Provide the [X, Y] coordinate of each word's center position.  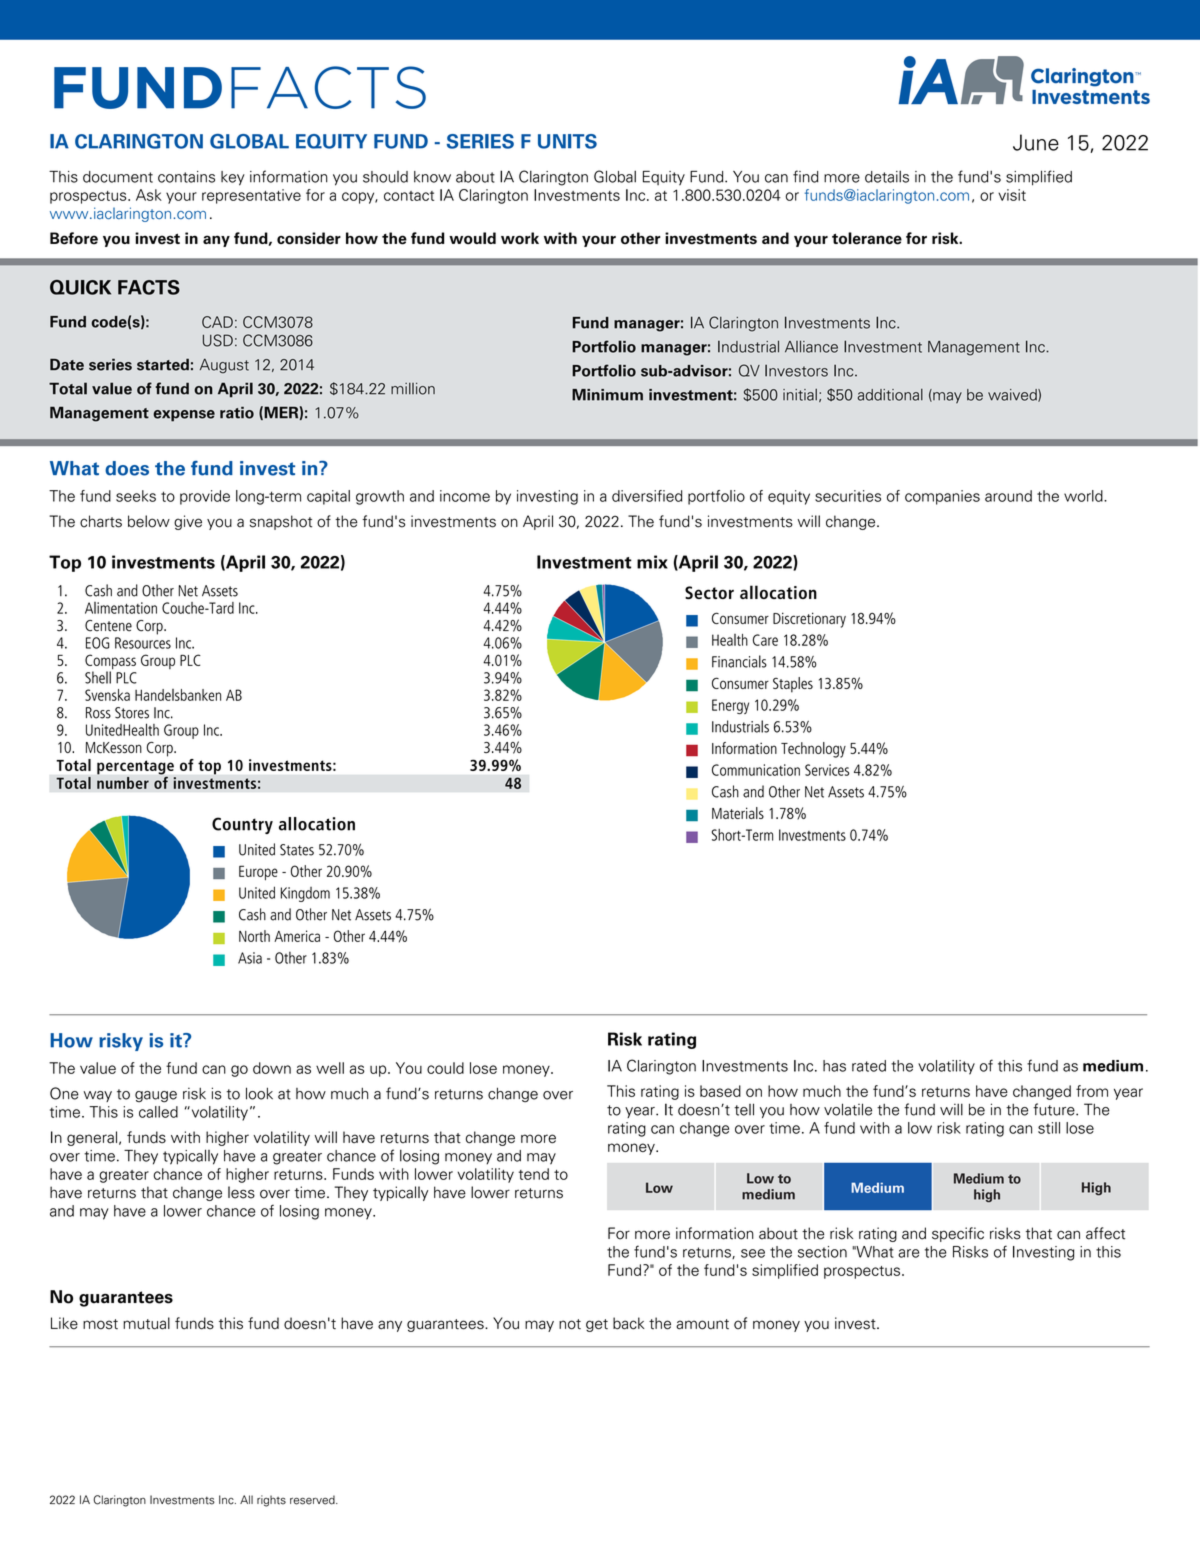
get [597, 1325]
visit [1012, 195]
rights [271, 1501]
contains [186, 177]
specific [958, 1234]
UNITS [567, 141]
